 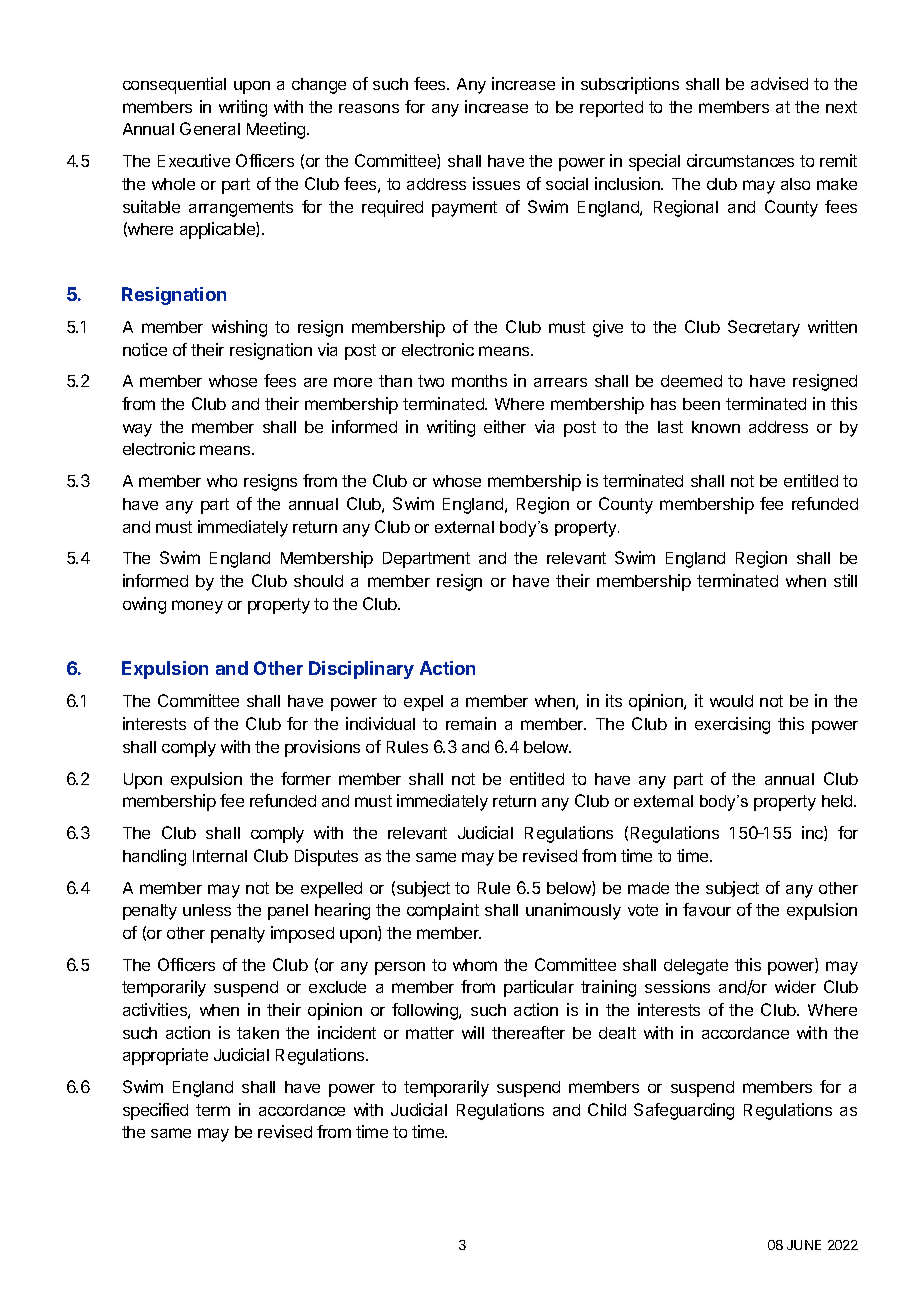 I want to click on issues, so click(x=496, y=183).
